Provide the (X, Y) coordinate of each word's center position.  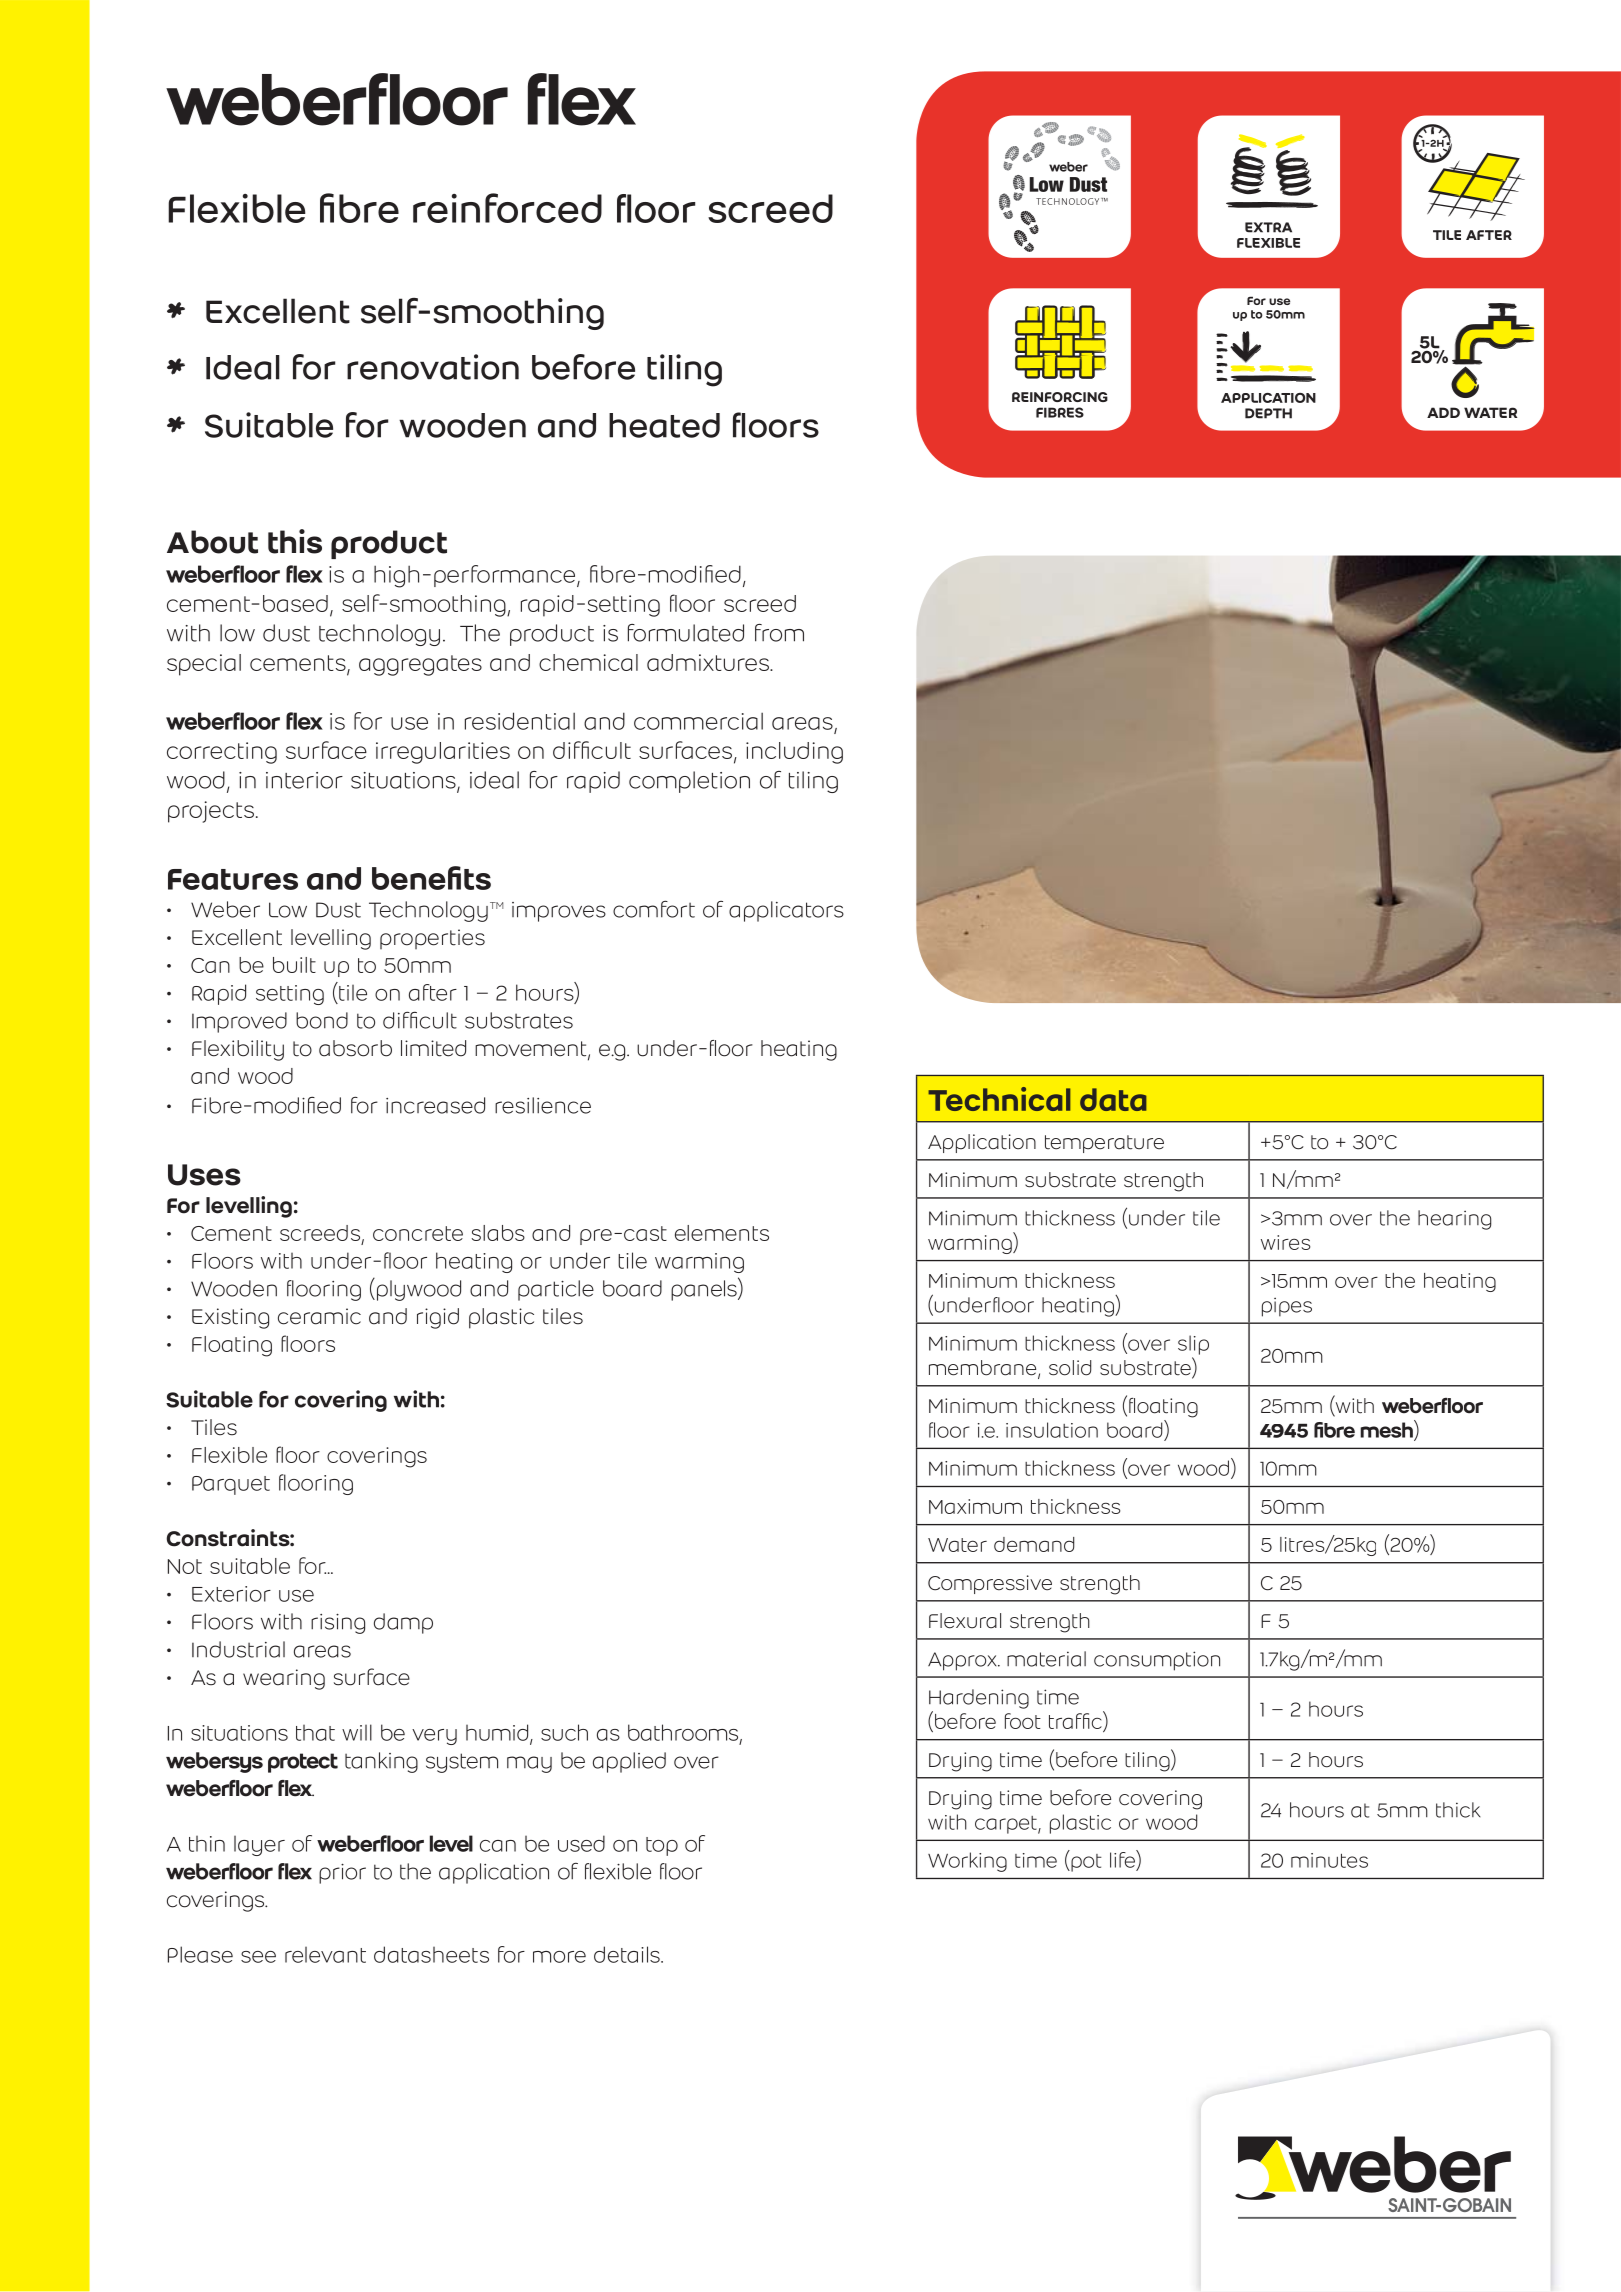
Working (967, 1862)
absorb (355, 1048)
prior (342, 1874)
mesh (1387, 1430)
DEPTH (1268, 413)
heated (664, 425)
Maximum (975, 1506)
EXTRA (1268, 227)
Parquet (231, 1485)
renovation (433, 367)
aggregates (420, 665)
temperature (1104, 1144)
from (779, 633)
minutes (1329, 1860)
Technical (999, 1099)
